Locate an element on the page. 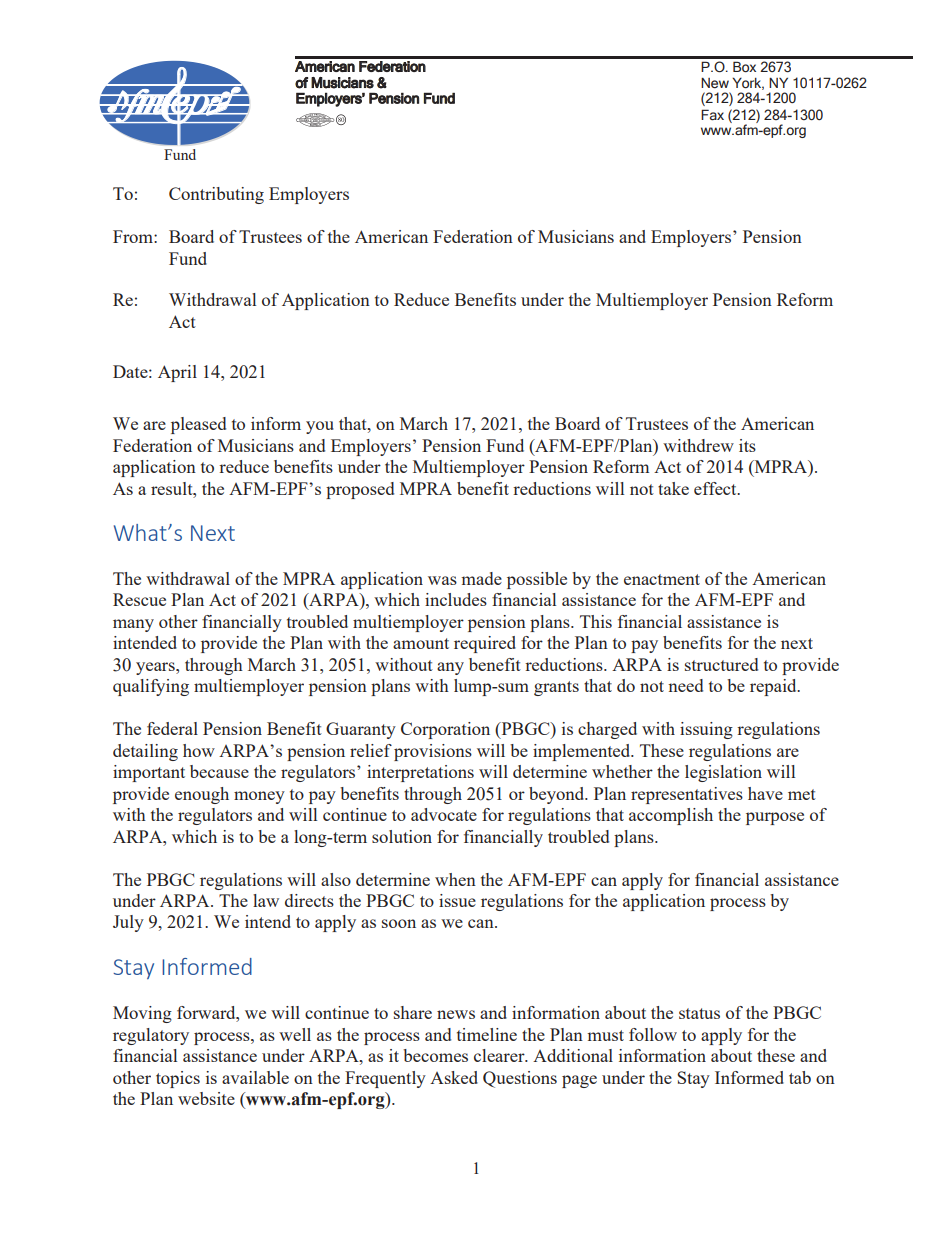 Image resolution: width=952 pixels, height=1233 pixels. Fax is located at coordinates (712, 115).
